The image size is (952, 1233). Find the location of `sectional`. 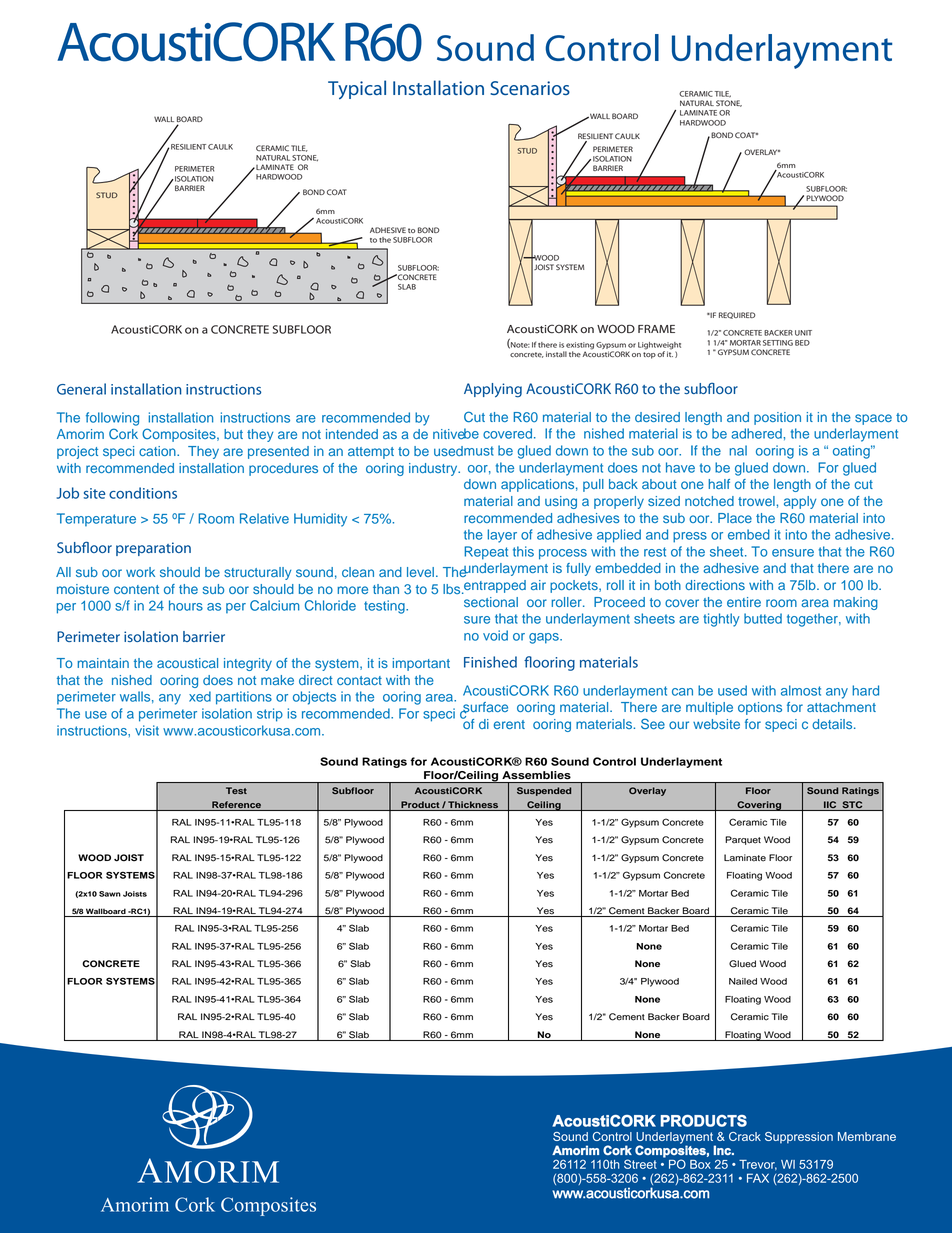

sectional is located at coordinates (491, 602).
